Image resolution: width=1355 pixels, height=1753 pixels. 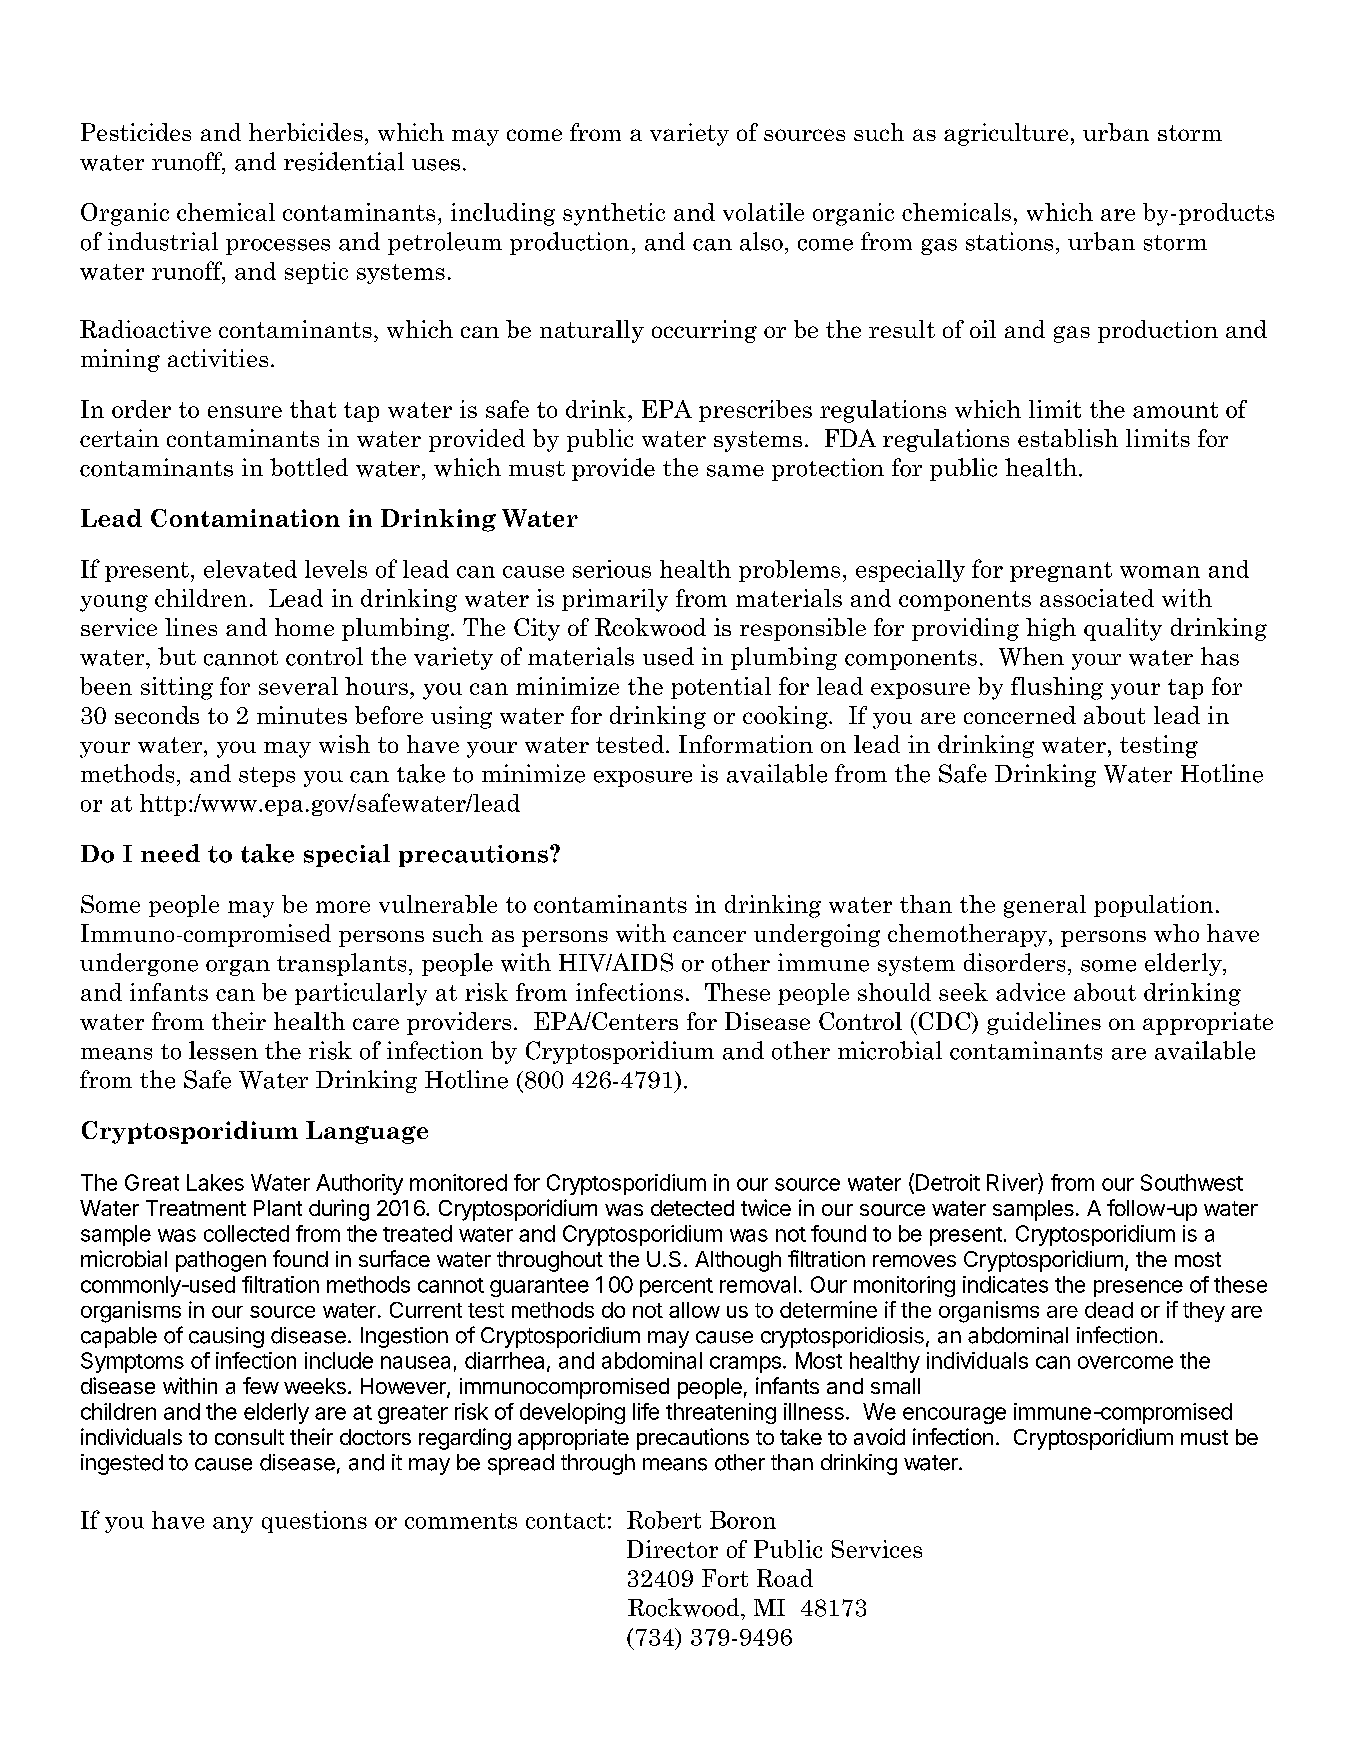 I want to click on need, so click(x=170, y=853).
